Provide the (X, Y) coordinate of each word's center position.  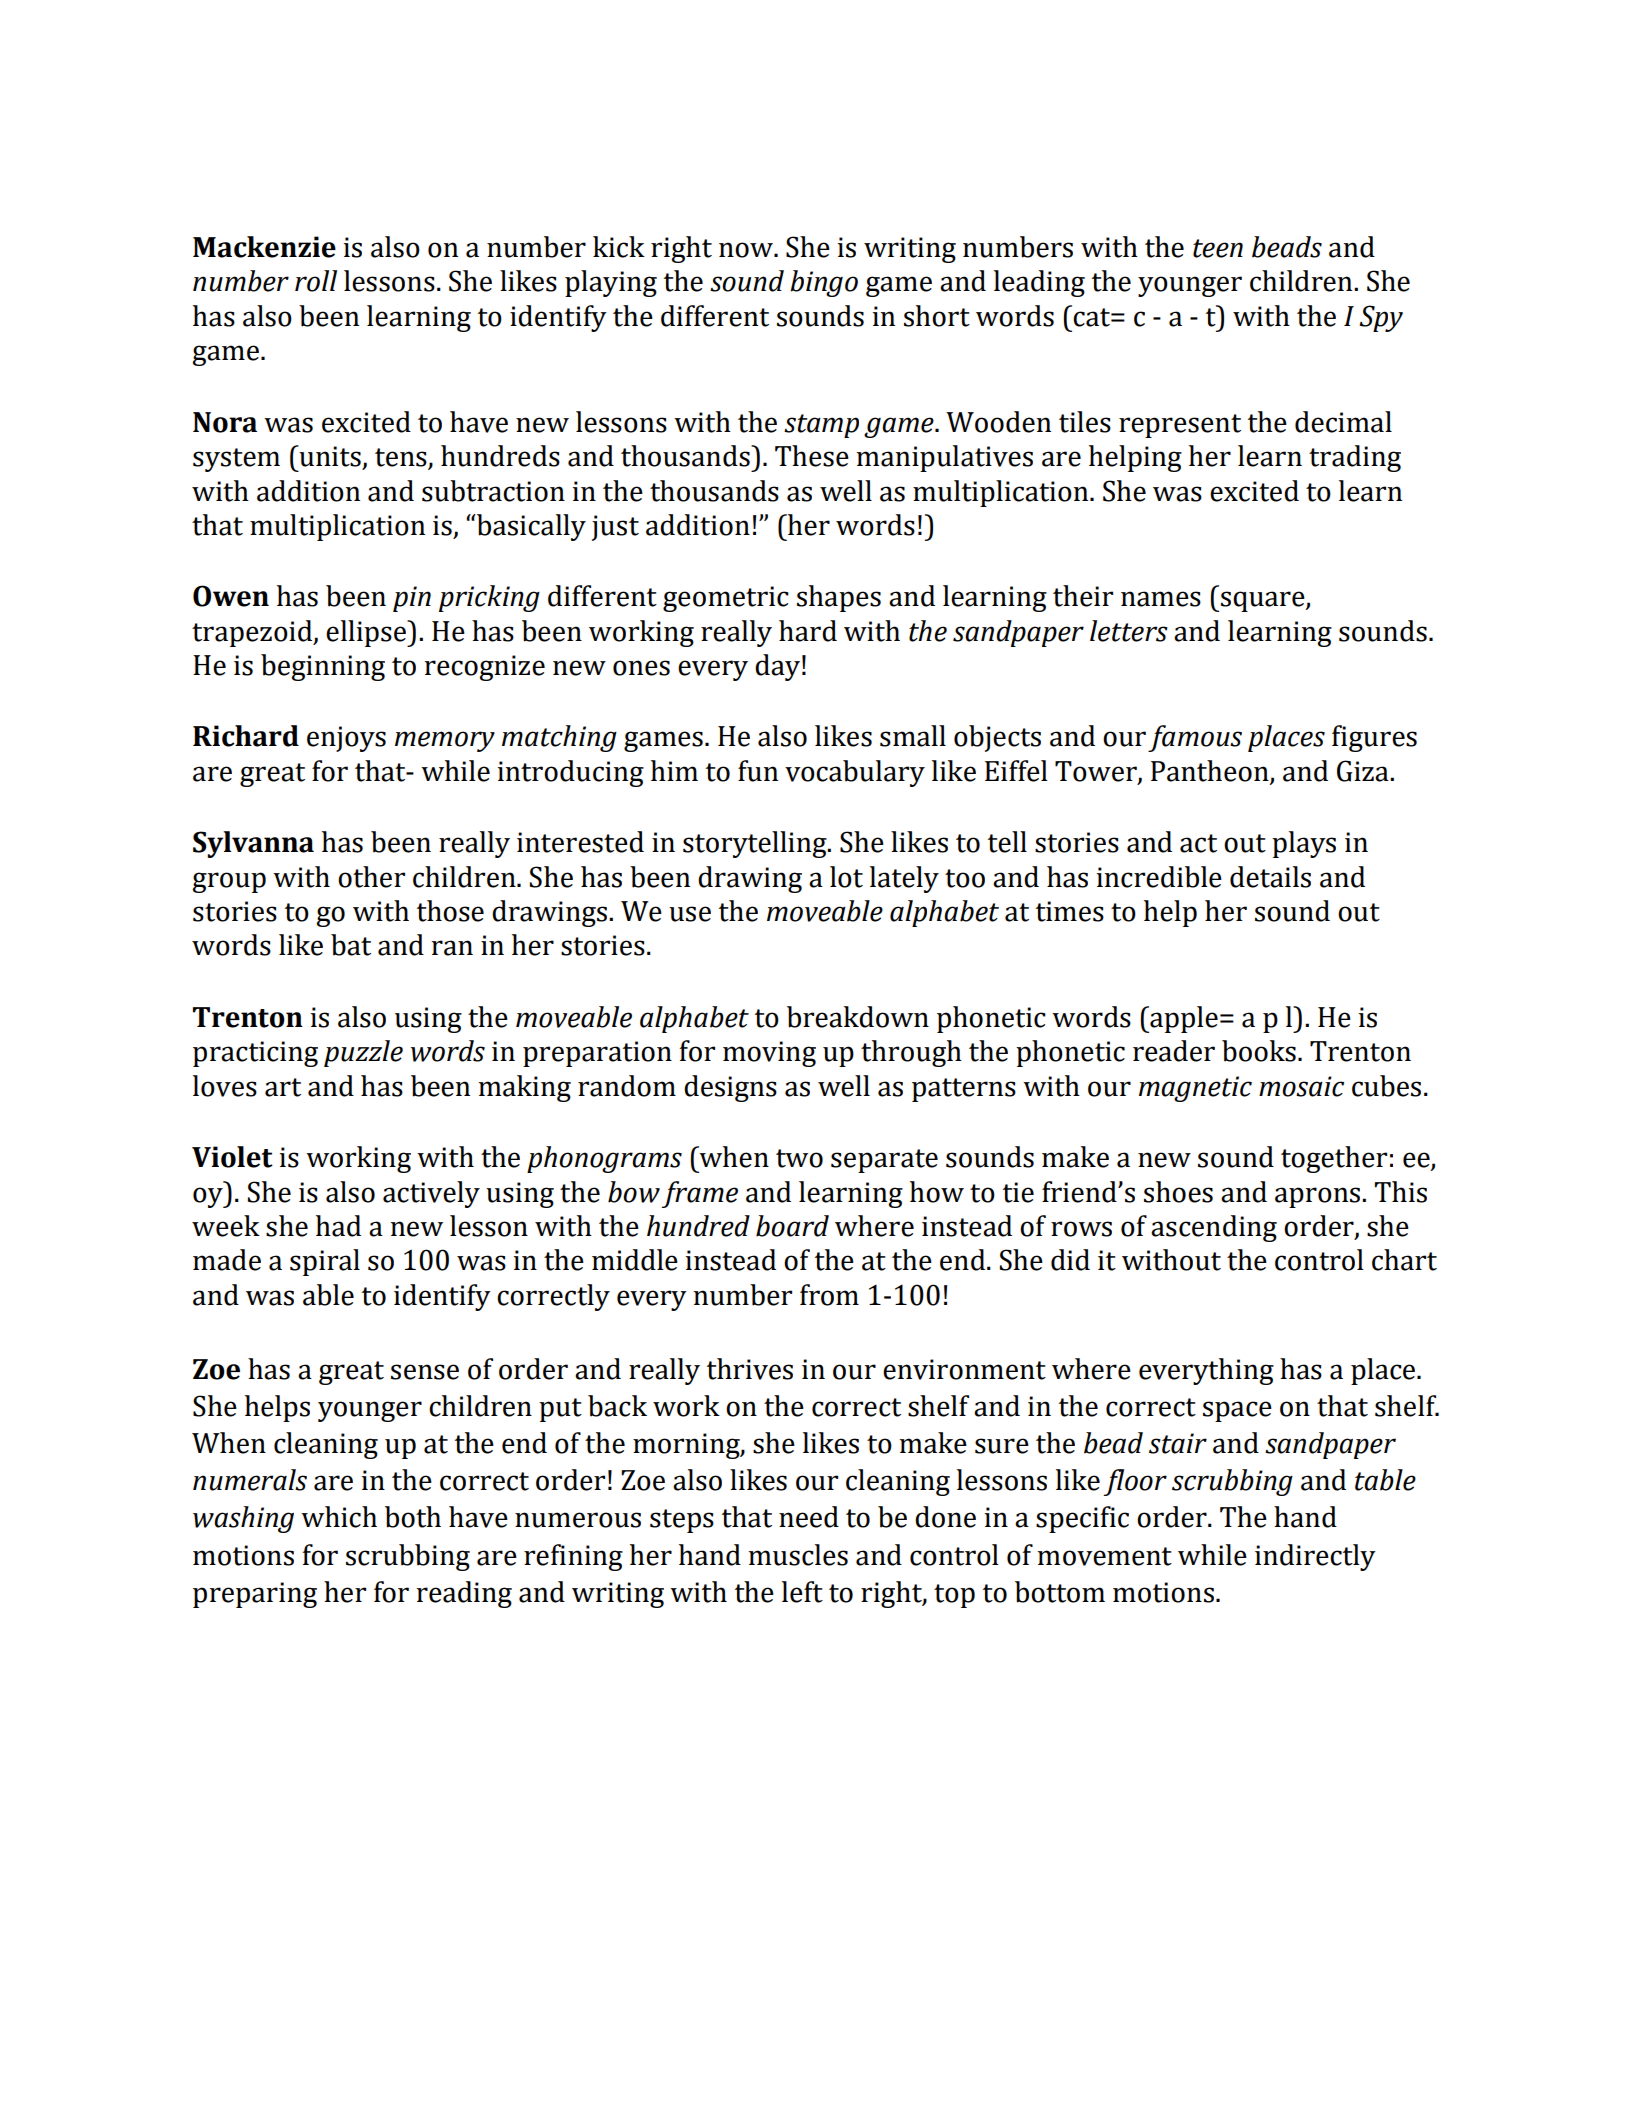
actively (431, 1194)
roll (316, 281)
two (799, 1158)
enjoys (346, 739)
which (339, 1517)
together (1334, 1159)
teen (1218, 248)
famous (1195, 738)
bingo (824, 283)
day (777, 667)
